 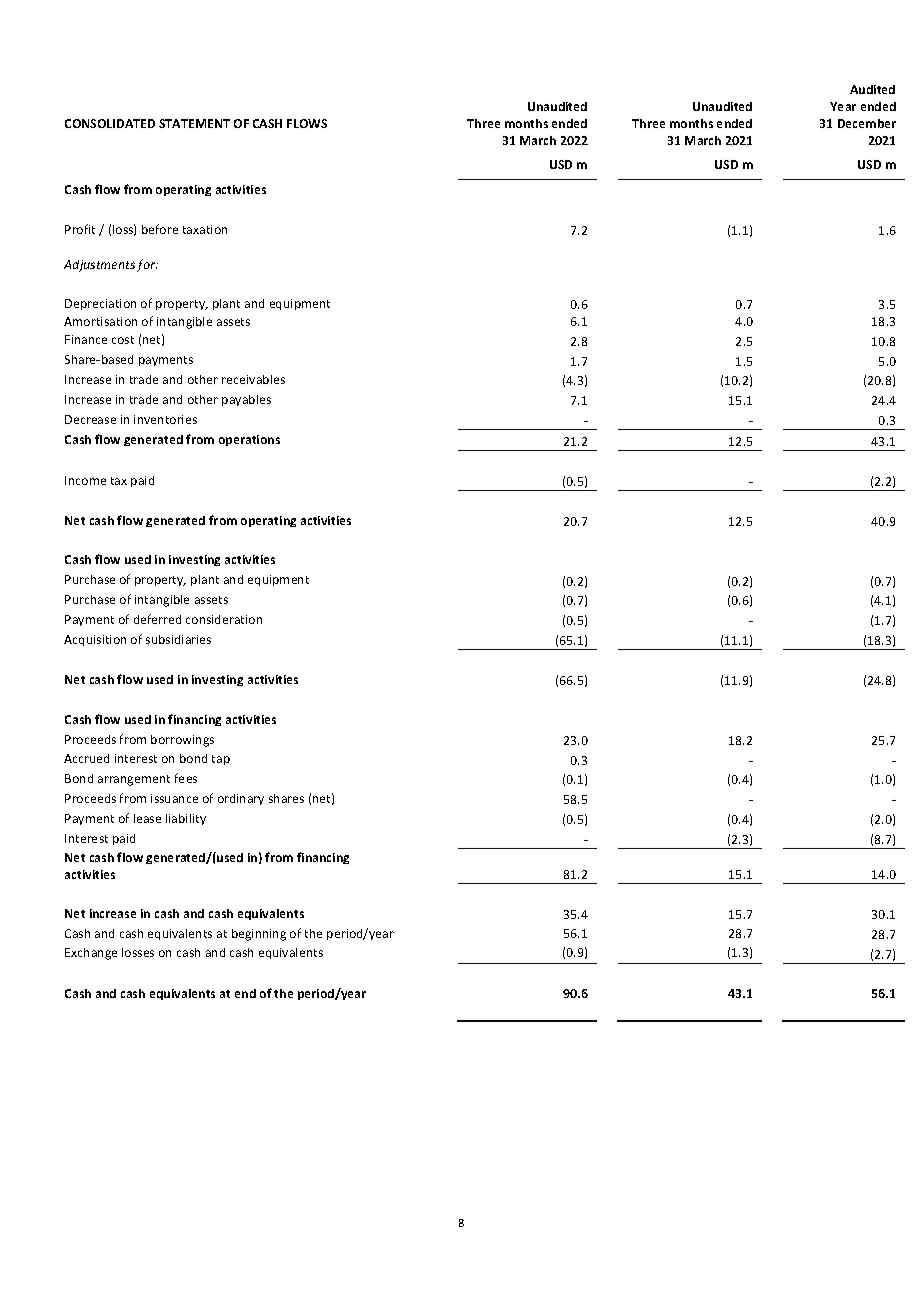 What do you see at coordinates (249, 440) in the screenshot?
I see `operations` at bounding box center [249, 440].
